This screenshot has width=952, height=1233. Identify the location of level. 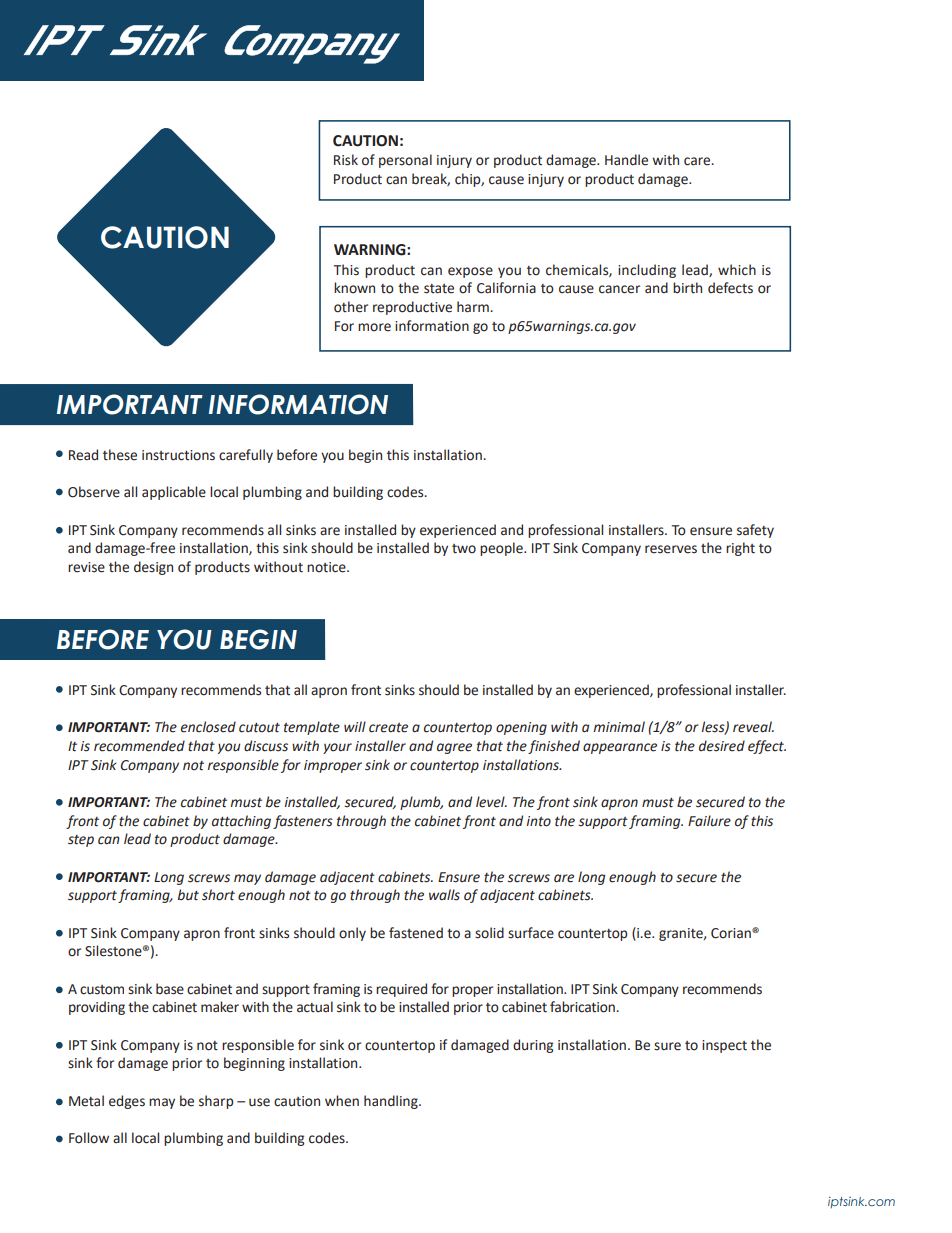
(491, 802).
